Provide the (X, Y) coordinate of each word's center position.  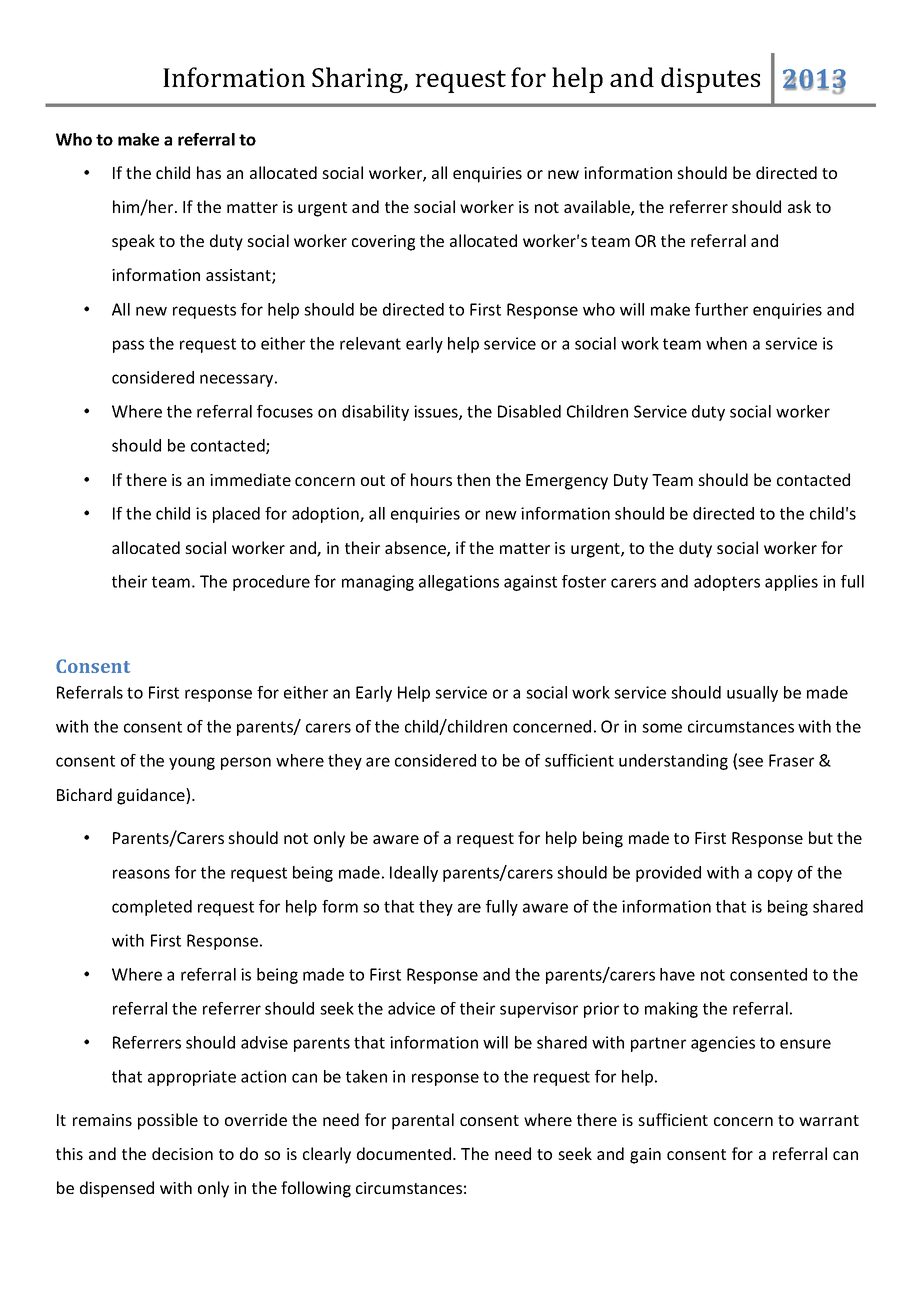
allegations (459, 583)
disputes (710, 80)
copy (775, 875)
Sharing (358, 80)
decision (182, 1153)
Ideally (414, 874)
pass (128, 346)
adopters (727, 583)
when (726, 343)
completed (152, 908)
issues (437, 412)
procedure (271, 583)
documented (404, 1153)
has (209, 172)
